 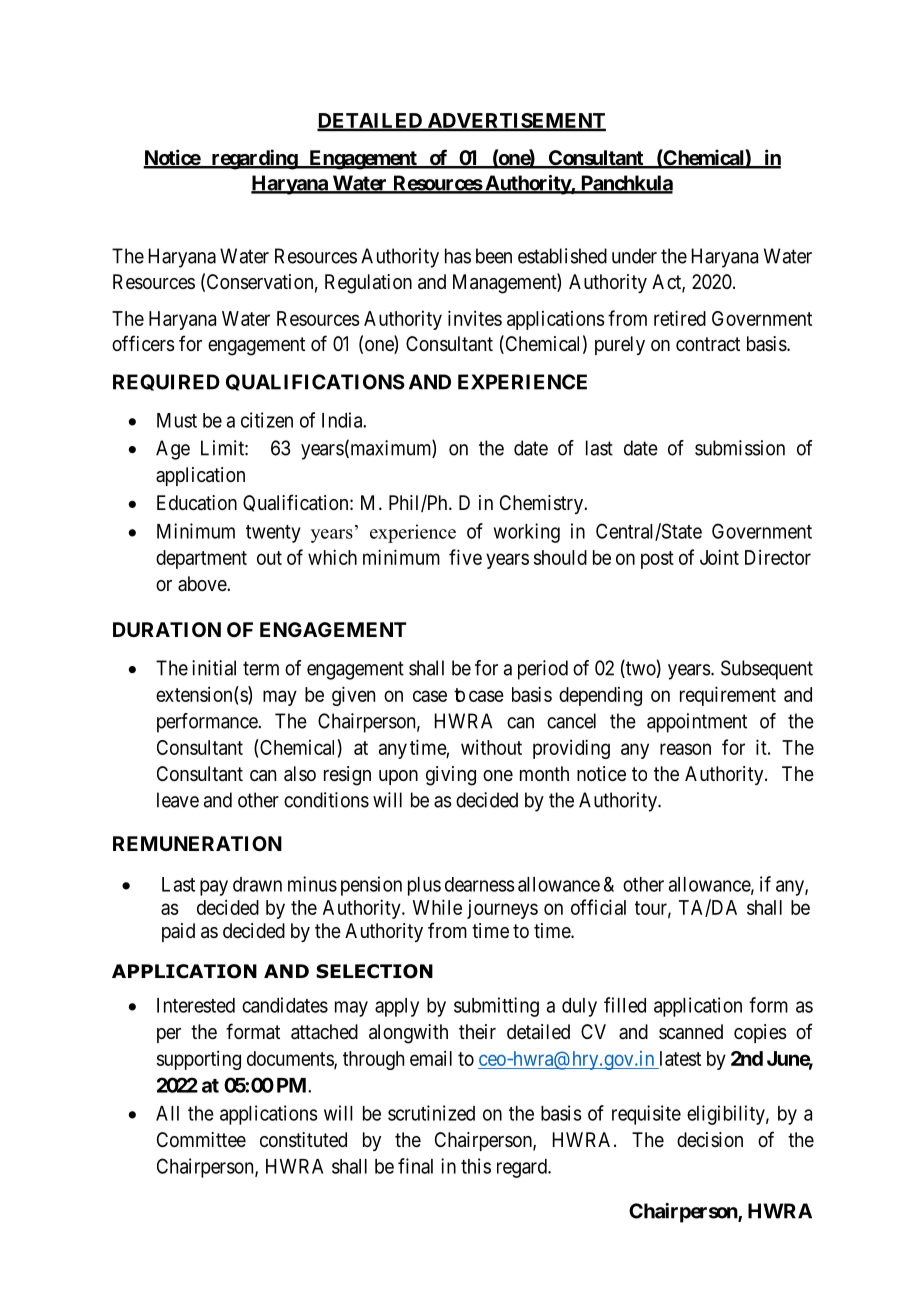 I want to click on decision, so click(x=710, y=1139).
